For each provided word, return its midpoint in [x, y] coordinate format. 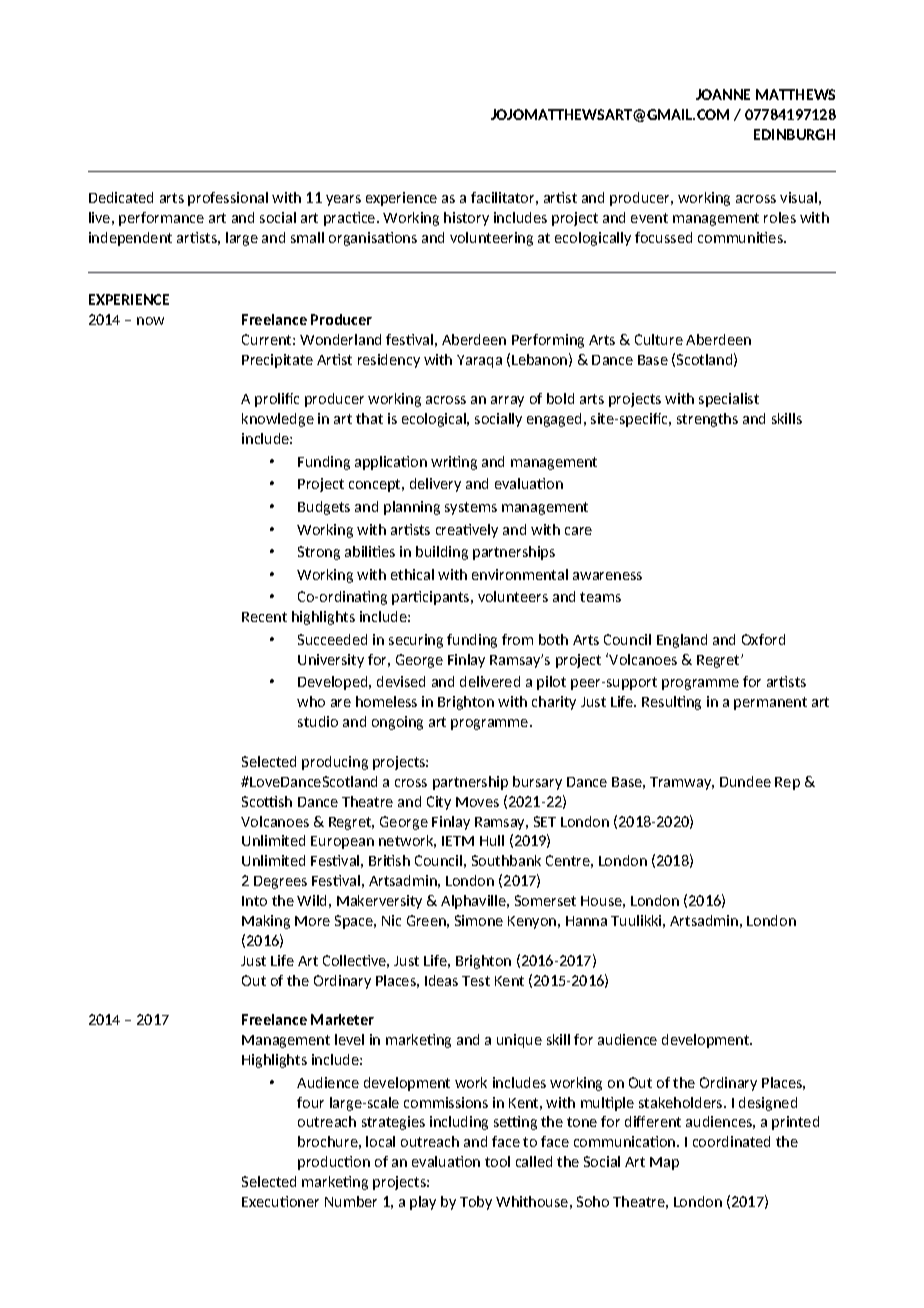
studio [318, 721]
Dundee [745, 781]
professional [228, 199]
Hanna [586, 921]
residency [389, 361]
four [310, 1102]
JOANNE [723, 94]
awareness [607, 576]
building [442, 553]
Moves [477, 802]
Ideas [441, 980]
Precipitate [277, 361]
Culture [659, 339]
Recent [264, 617]
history [466, 219]
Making [266, 922]
